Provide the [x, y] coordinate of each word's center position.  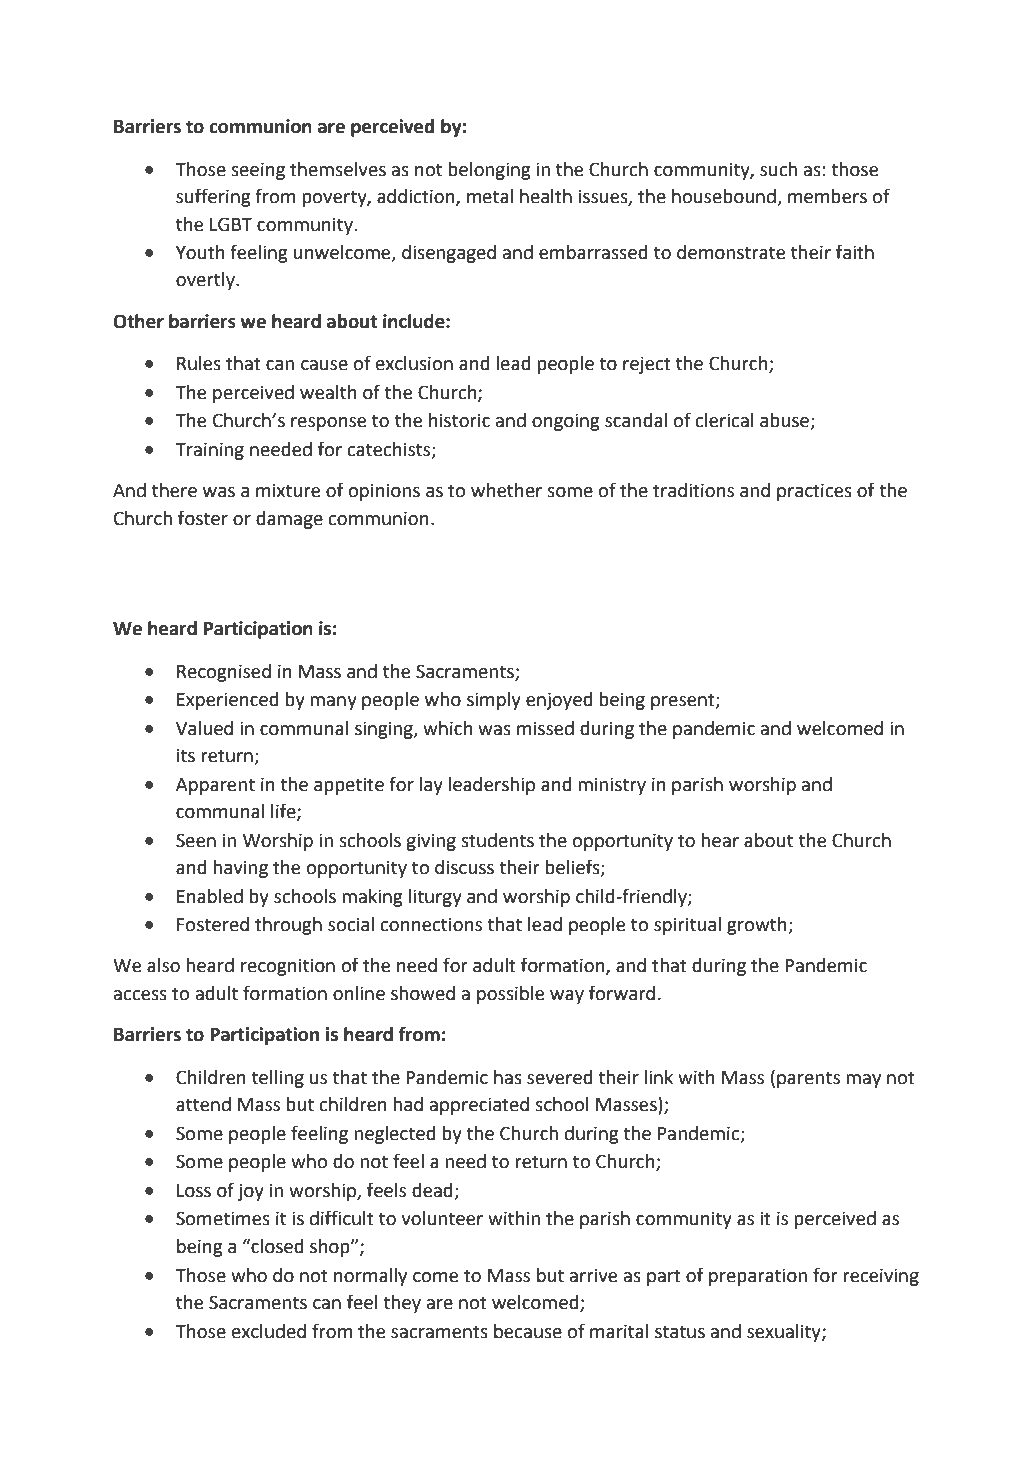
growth [758, 926]
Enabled [210, 896]
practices [814, 492]
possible [510, 995]
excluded [269, 1331]
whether [506, 490]
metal [490, 196]
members [827, 196]
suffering [213, 197]
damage [289, 520]
